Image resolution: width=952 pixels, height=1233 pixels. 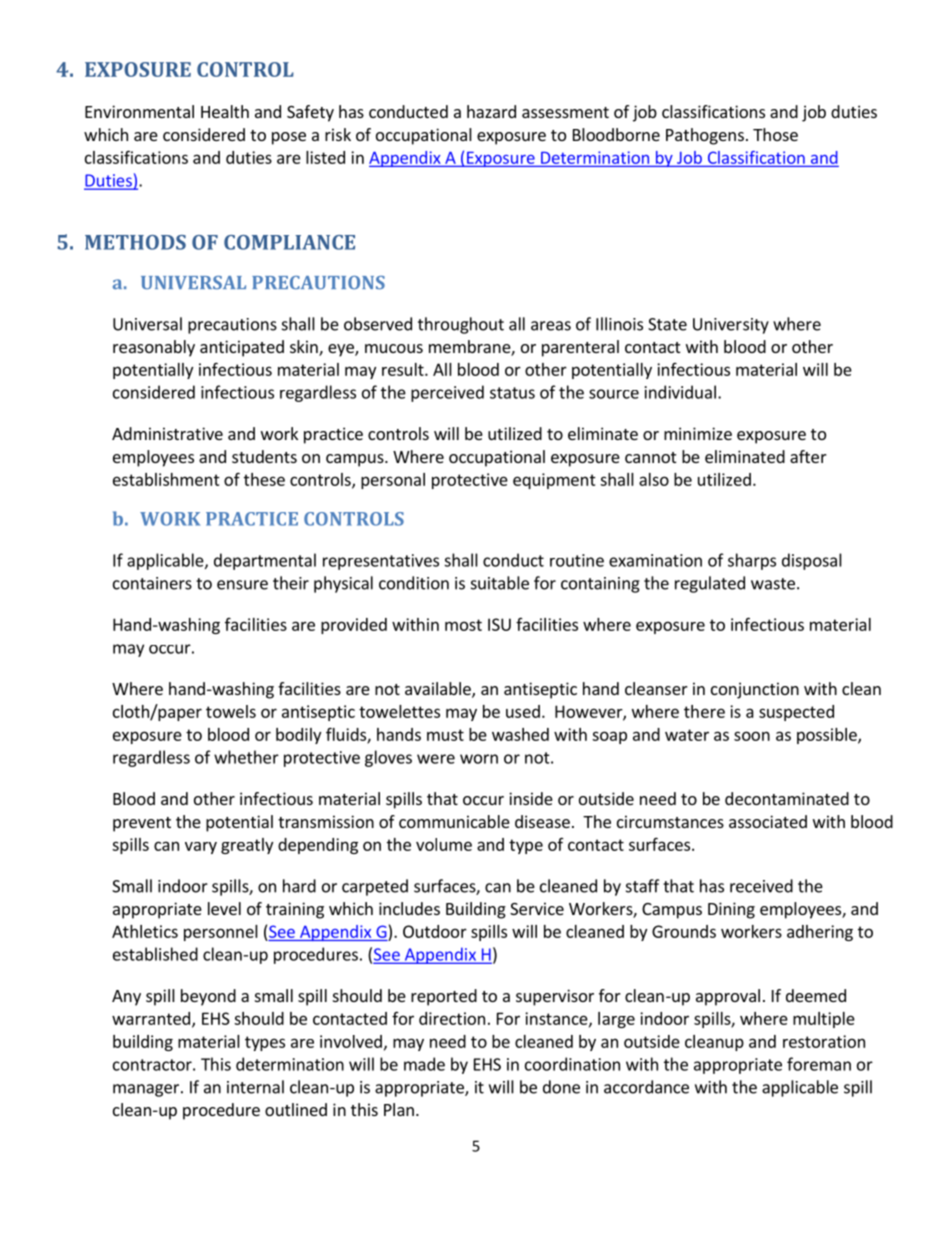 I want to click on University, so click(x=731, y=326).
